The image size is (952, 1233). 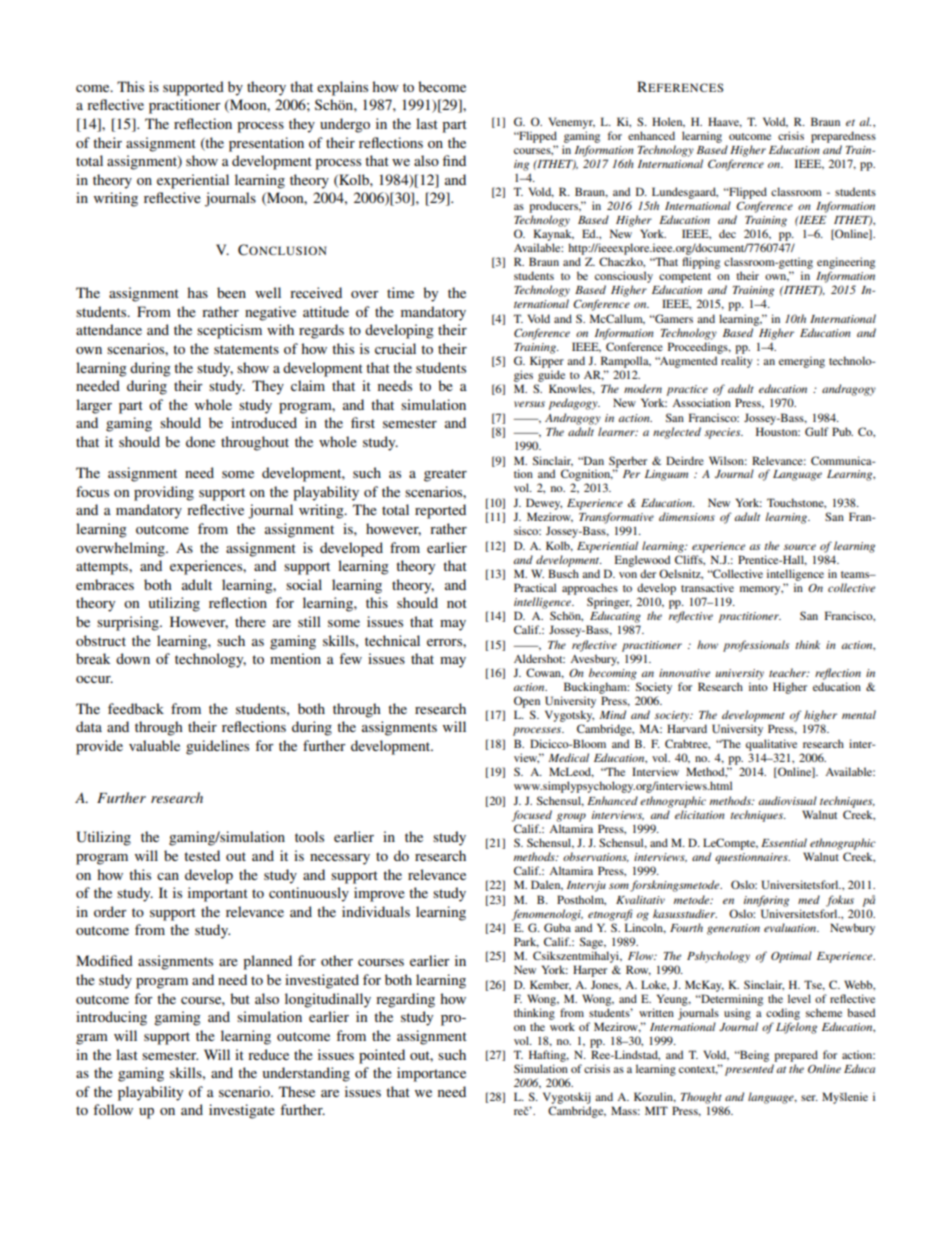 I want to click on importance, so click(x=431, y=1074).
